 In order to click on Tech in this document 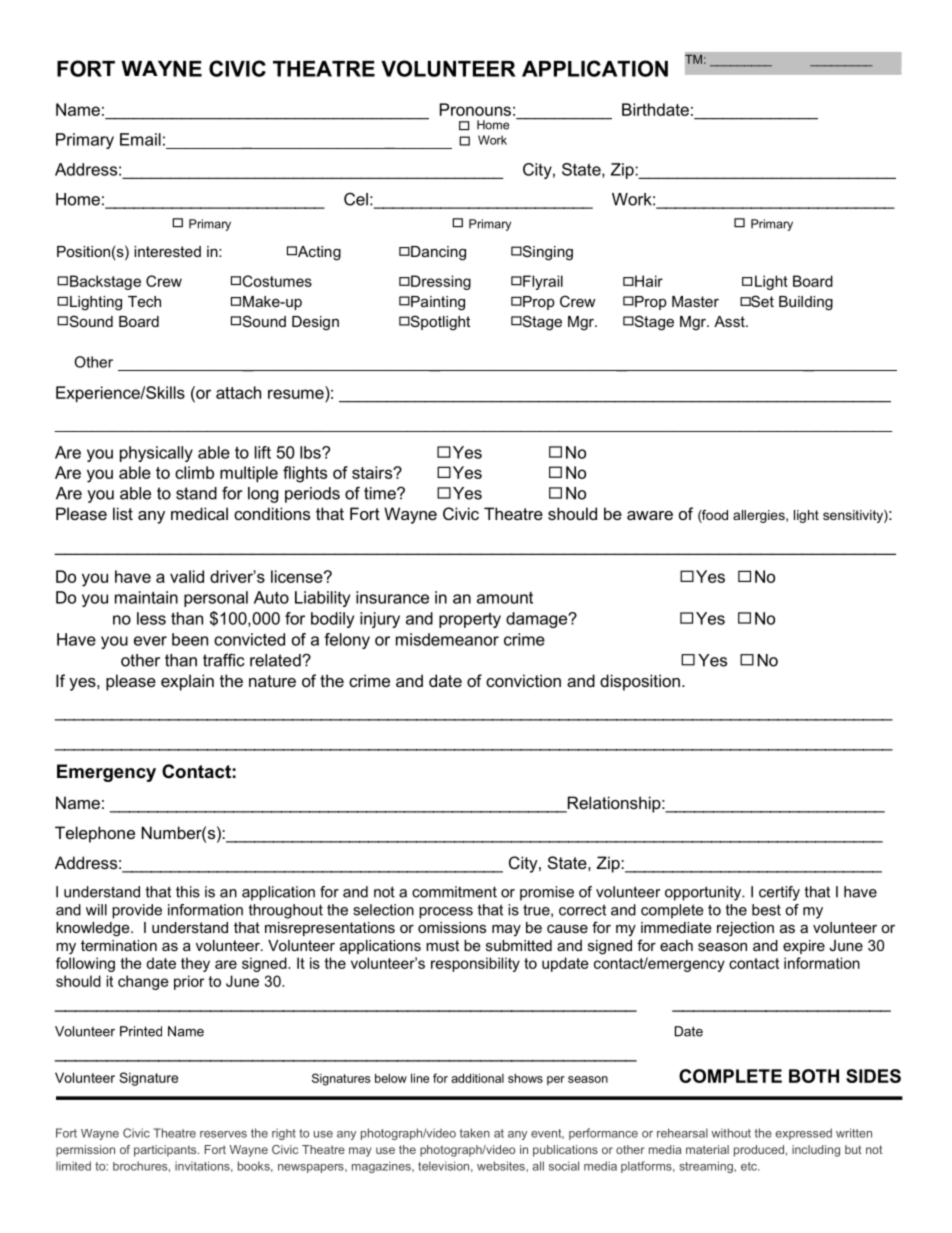, I will do `click(144, 301)`.
